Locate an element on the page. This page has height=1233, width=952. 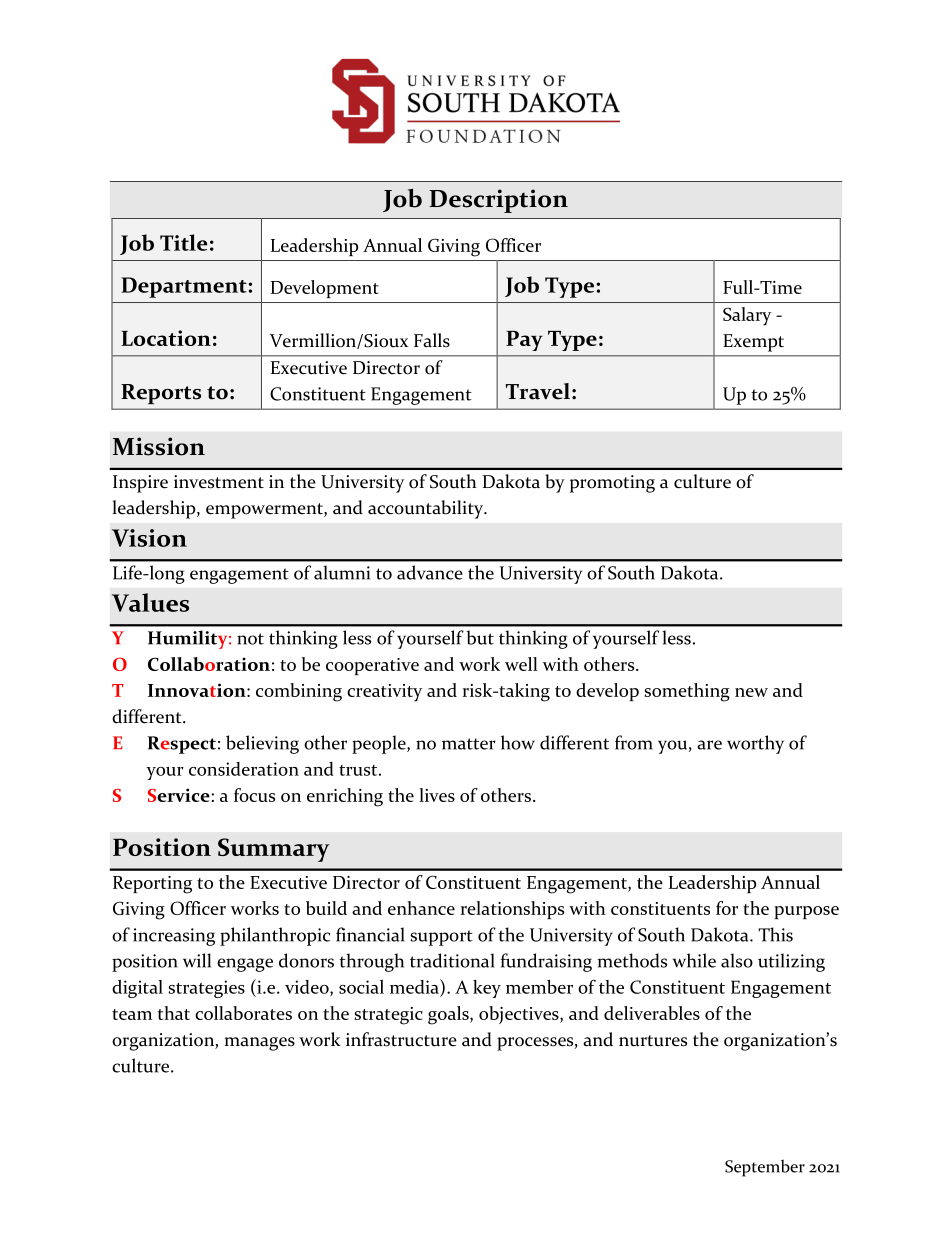
Description is located at coordinates (498, 201).
